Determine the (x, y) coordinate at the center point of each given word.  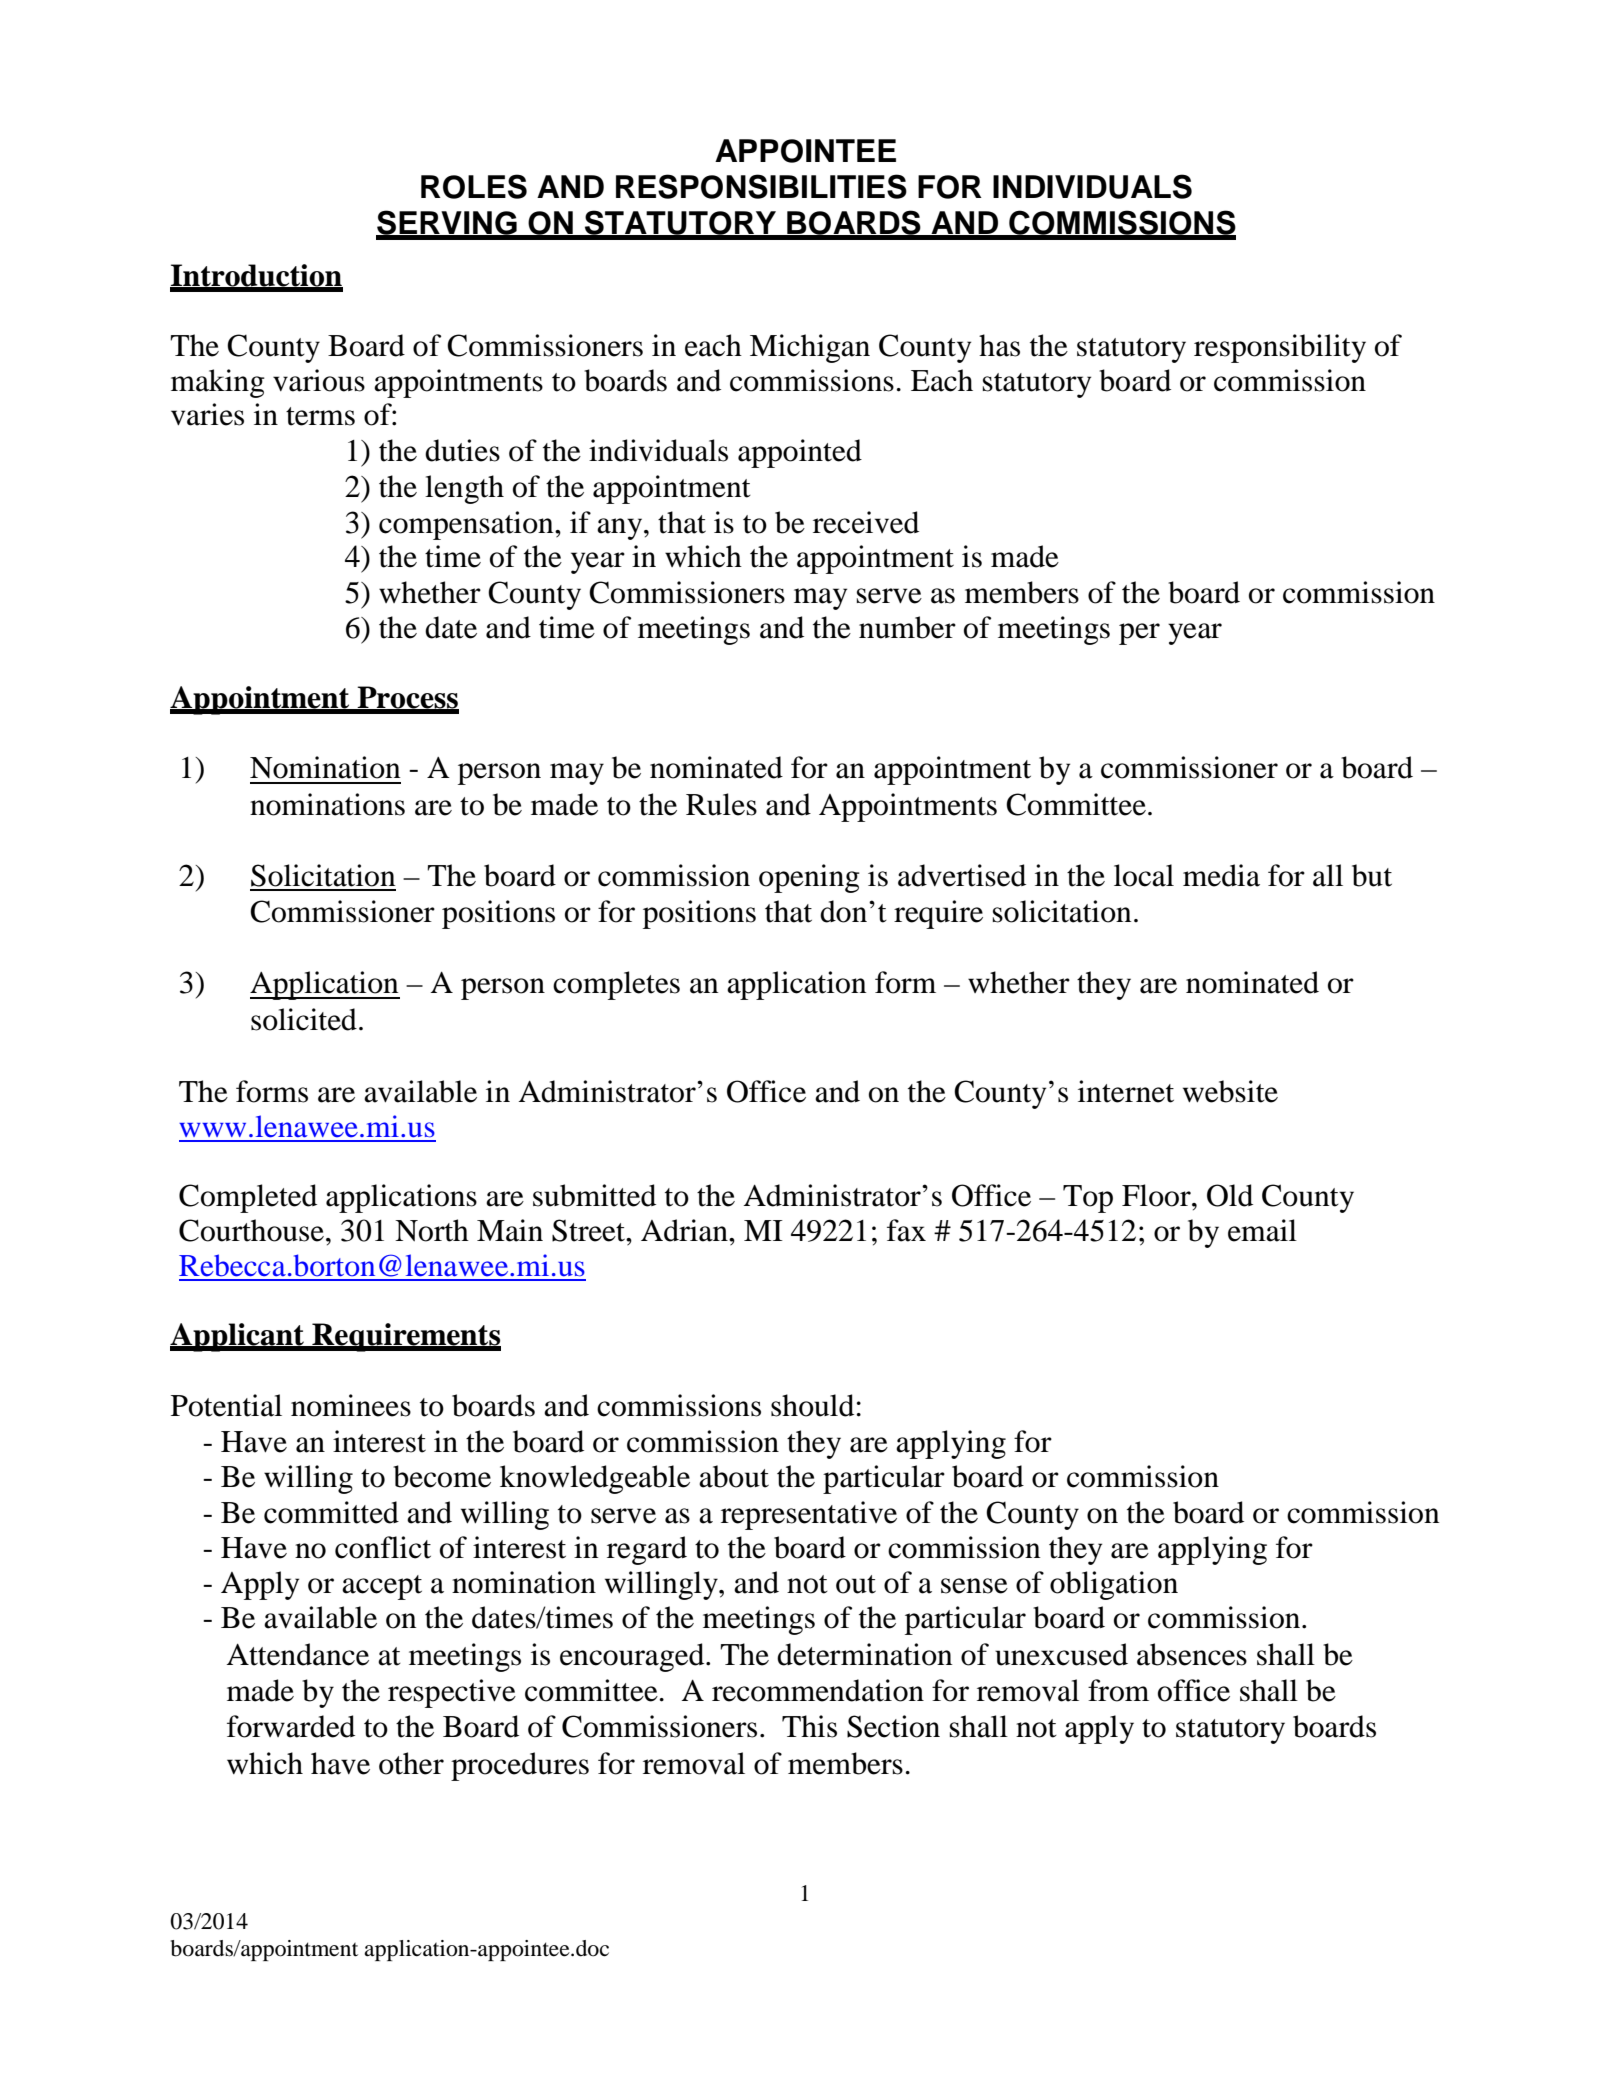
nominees (351, 1405)
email (1262, 1230)
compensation (467, 525)
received (866, 522)
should (812, 1405)
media (1221, 875)
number (907, 627)
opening (809, 878)
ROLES (474, 186)
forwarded (291, 1726)
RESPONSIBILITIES (761, 186)
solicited (304, 1019)
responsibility (1280, 348)
